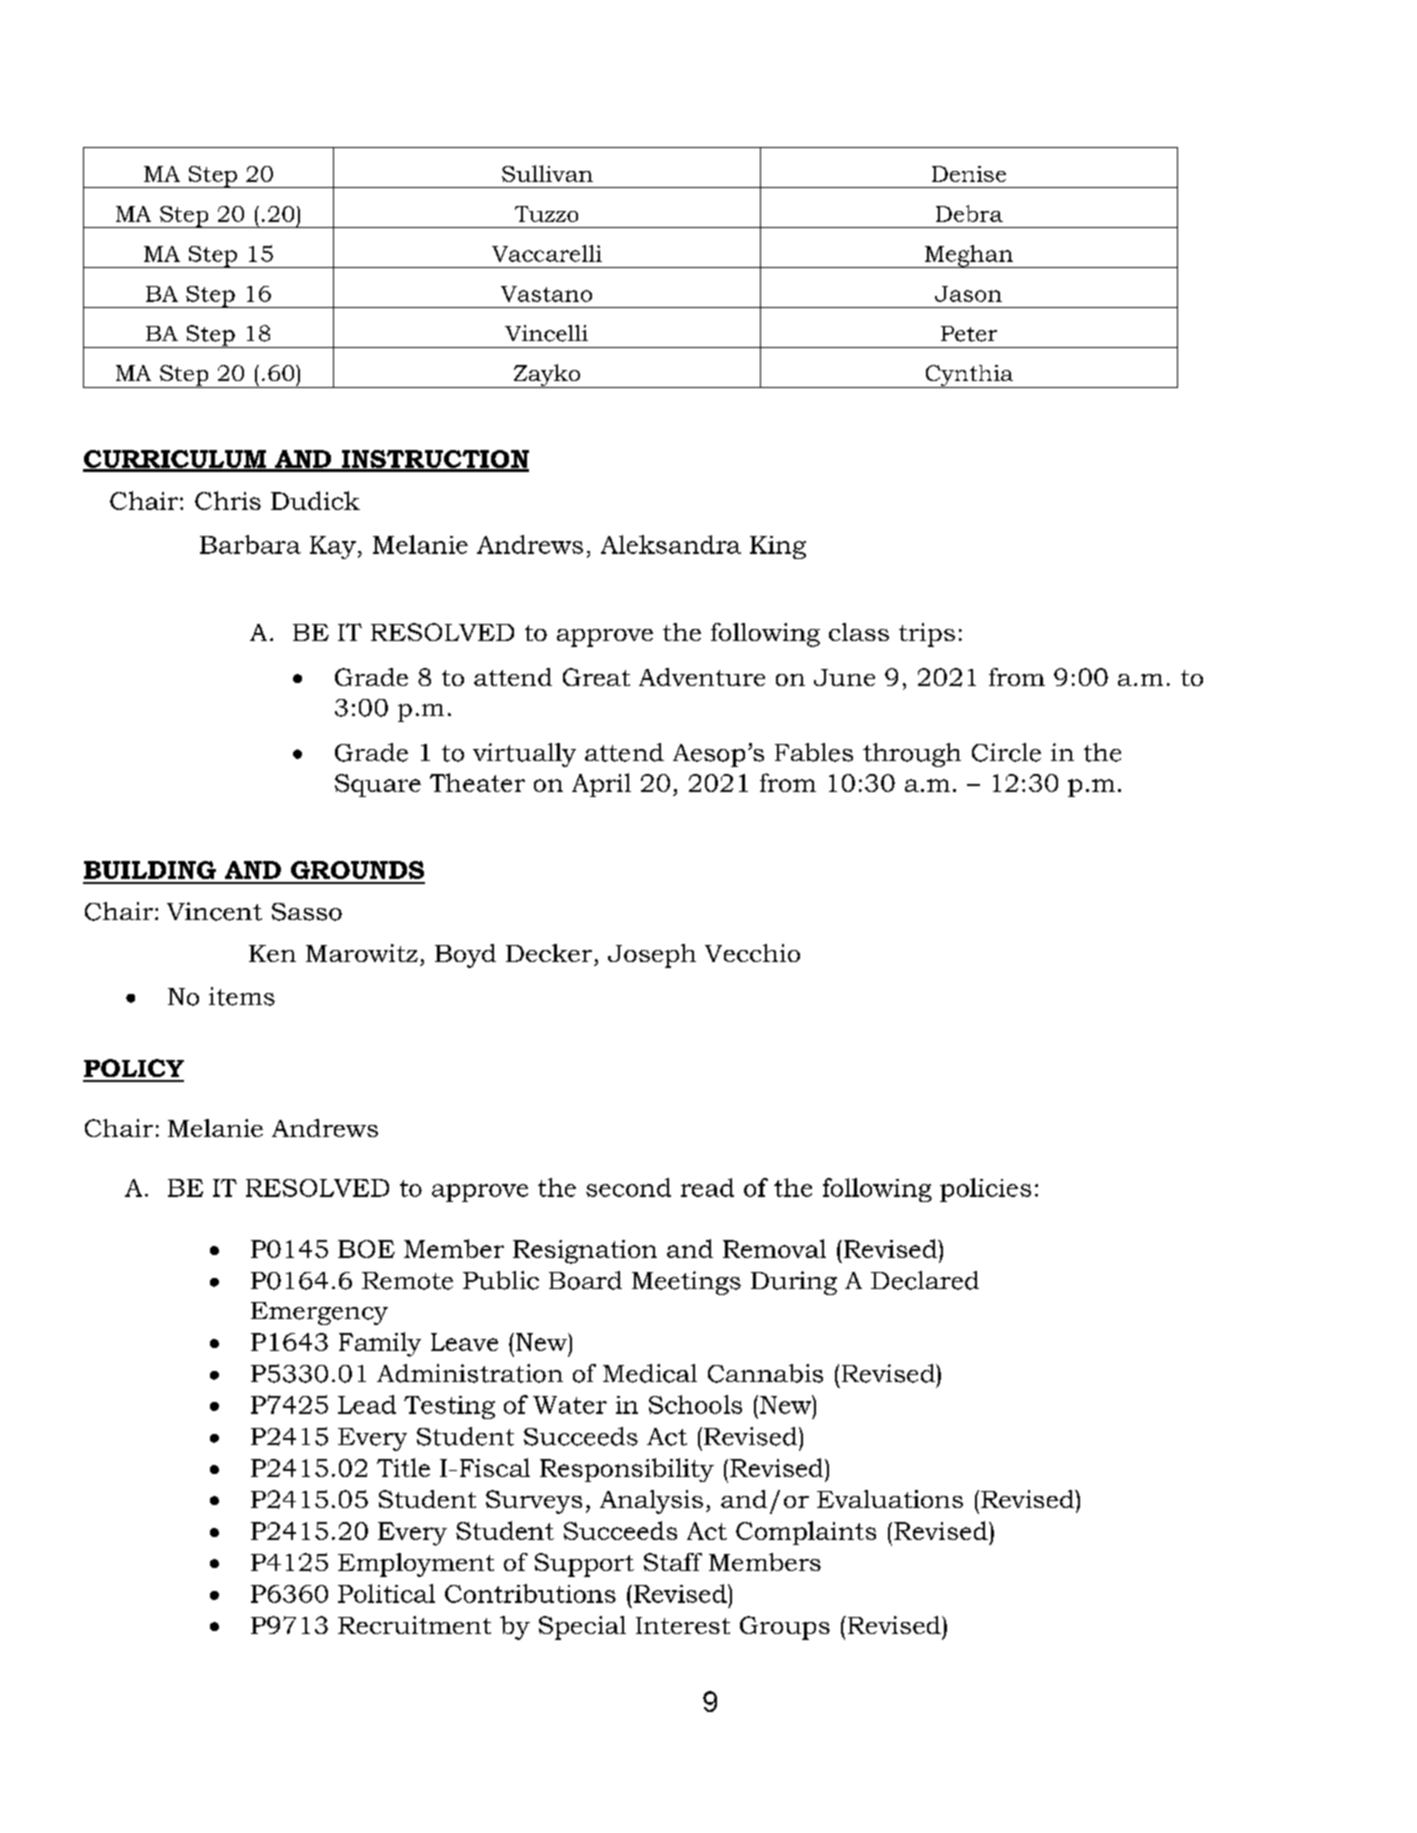  What do you see at coordinates (985, 1190) in the screenshot?
I see `policies` at bounding box center [985, 1190].
